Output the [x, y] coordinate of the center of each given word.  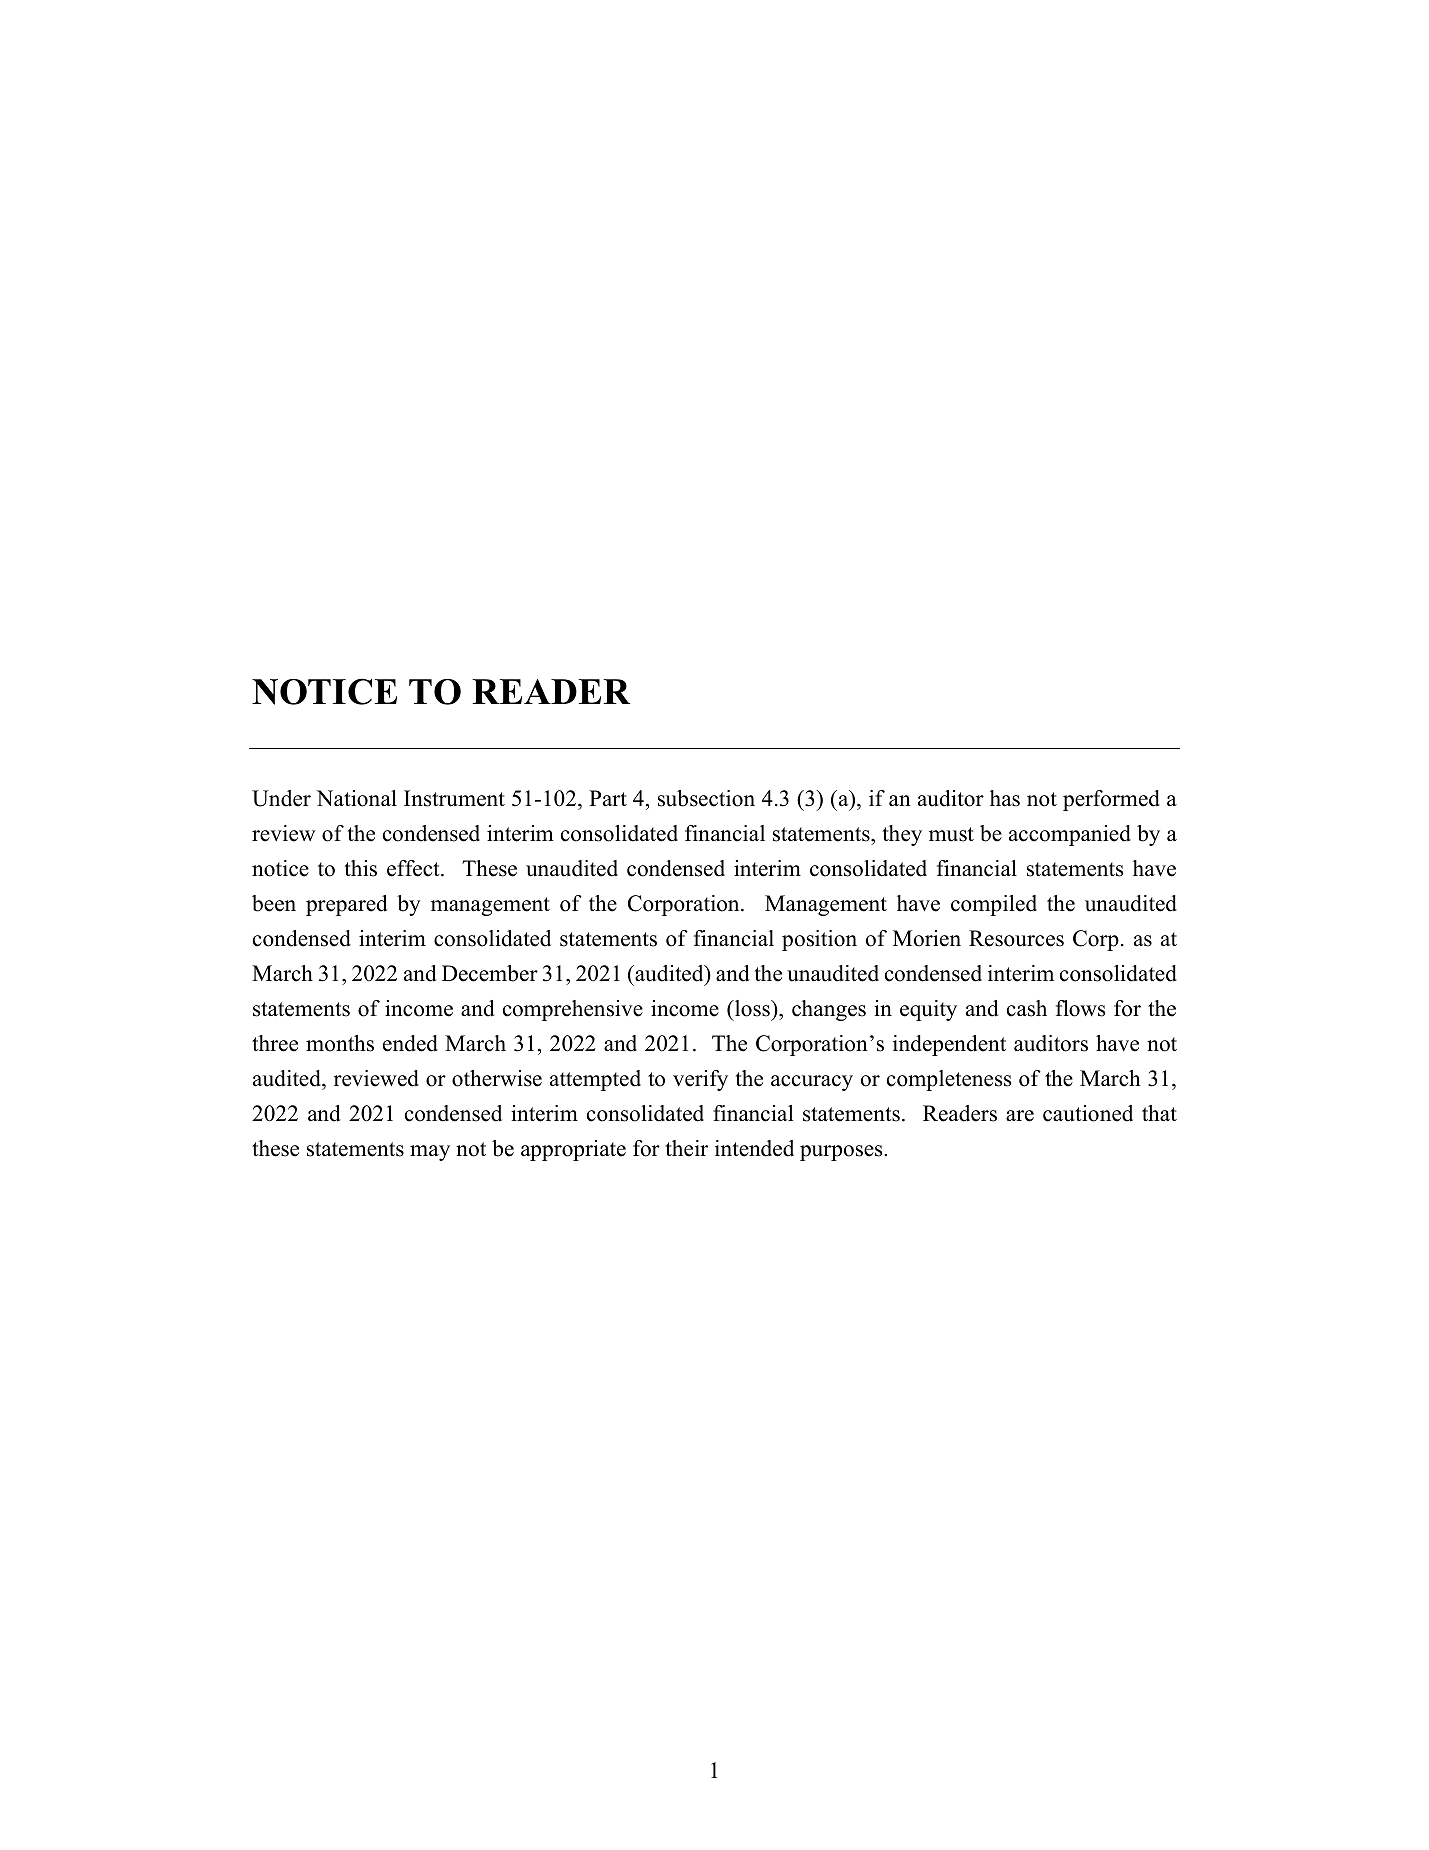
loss [752, 1008]
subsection [706, 798]
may [430, 1153]
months [340, 1043]
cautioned [1088, 1113]
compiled [994, 905]
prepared [346, 905]
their [686, 1148]
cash [1027, 1008]
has [1005, 798]
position [819, 940]
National [356, 798]
